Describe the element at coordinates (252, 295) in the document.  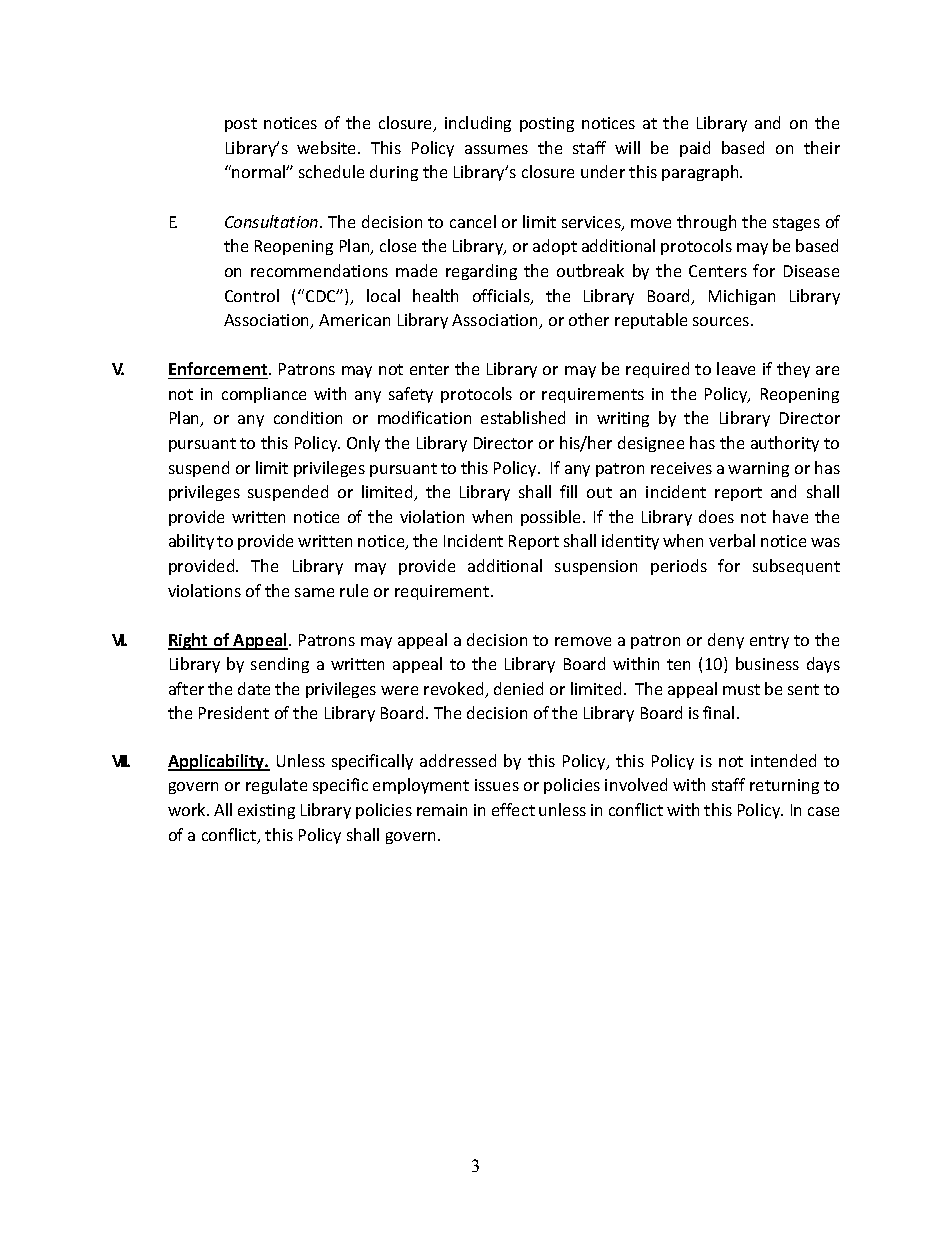
I see `Control` at that location.
